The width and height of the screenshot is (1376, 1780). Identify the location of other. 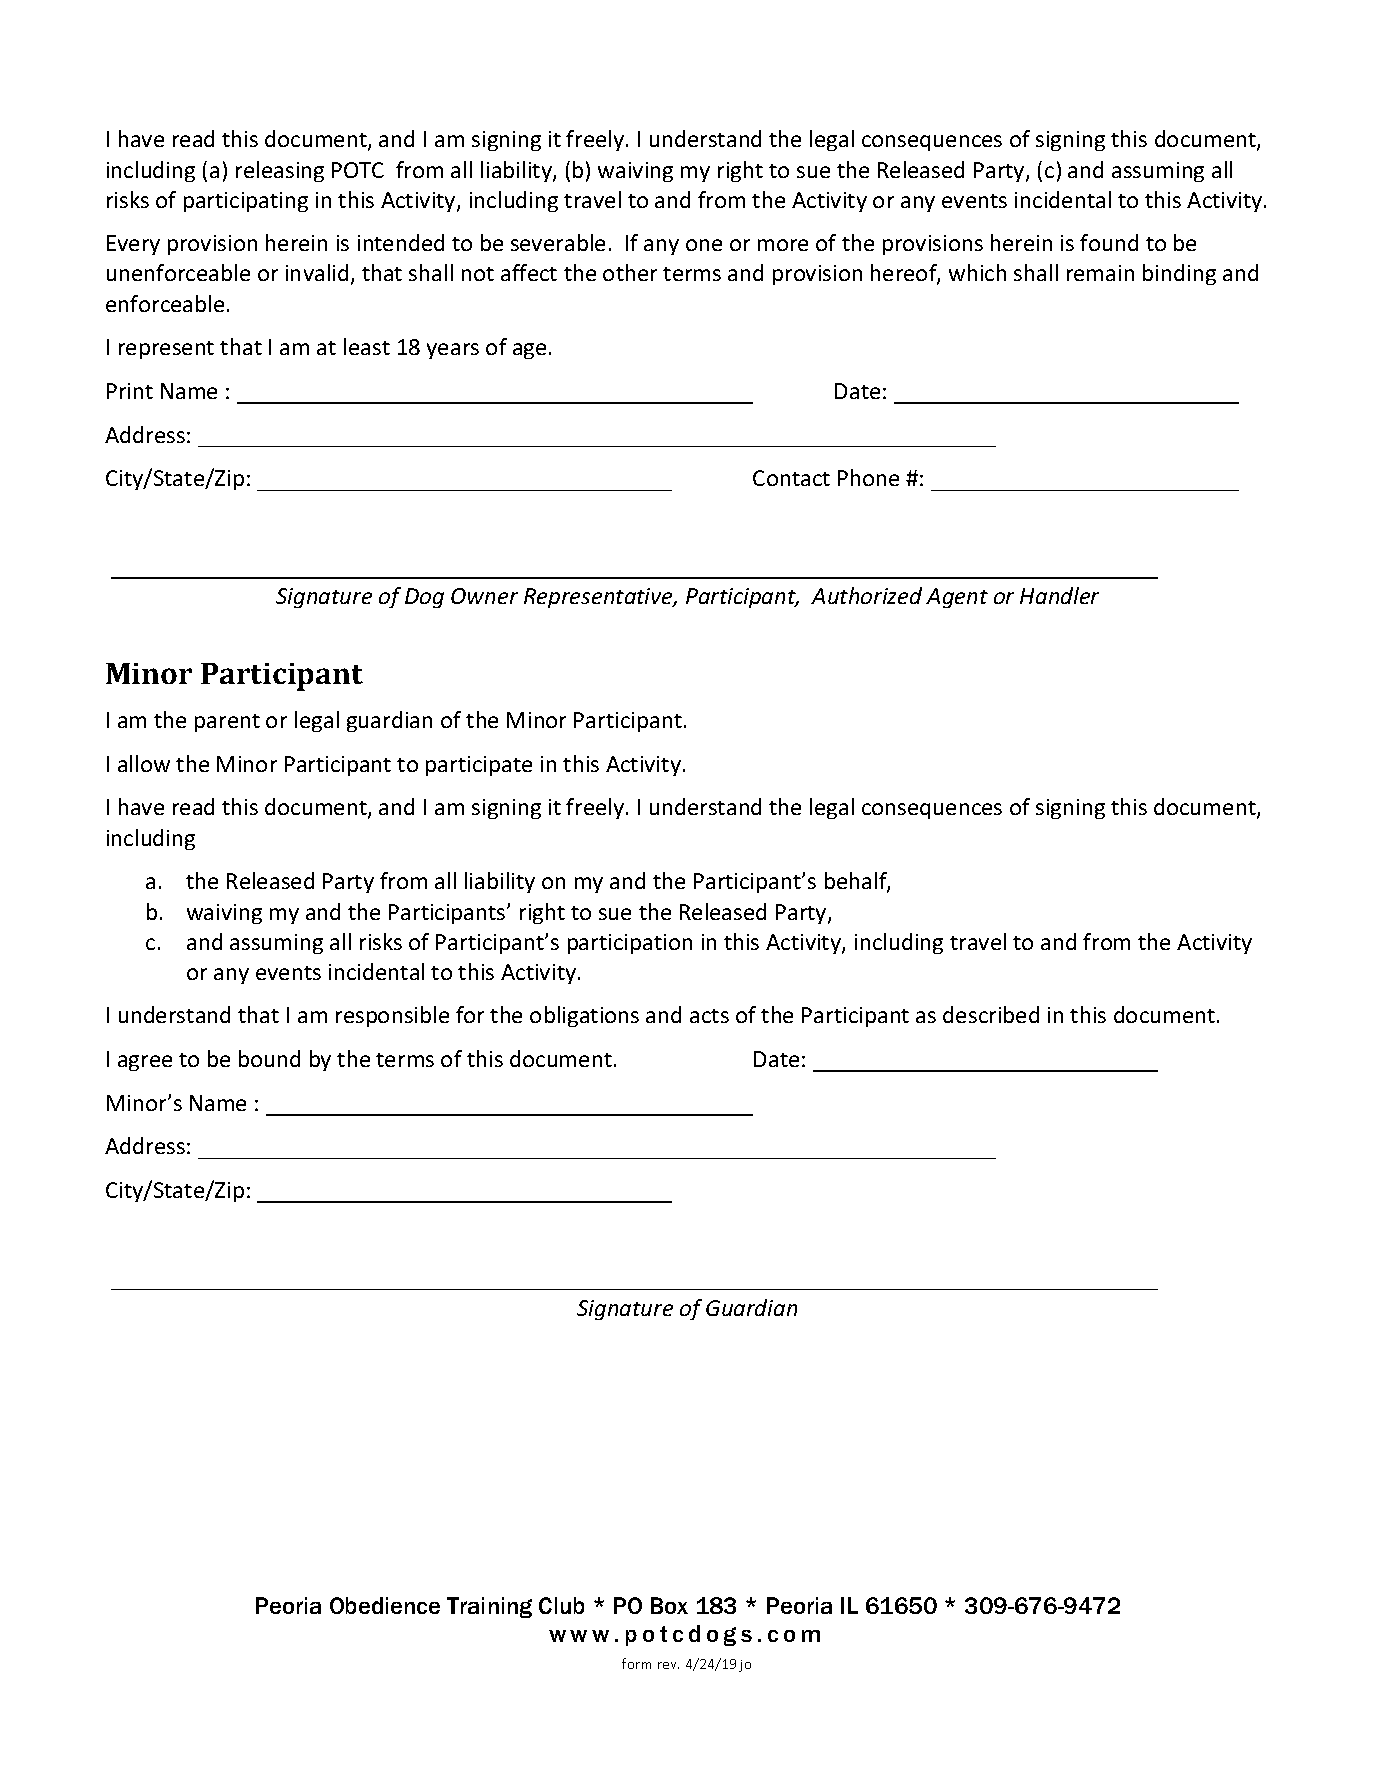
(630, 272).
